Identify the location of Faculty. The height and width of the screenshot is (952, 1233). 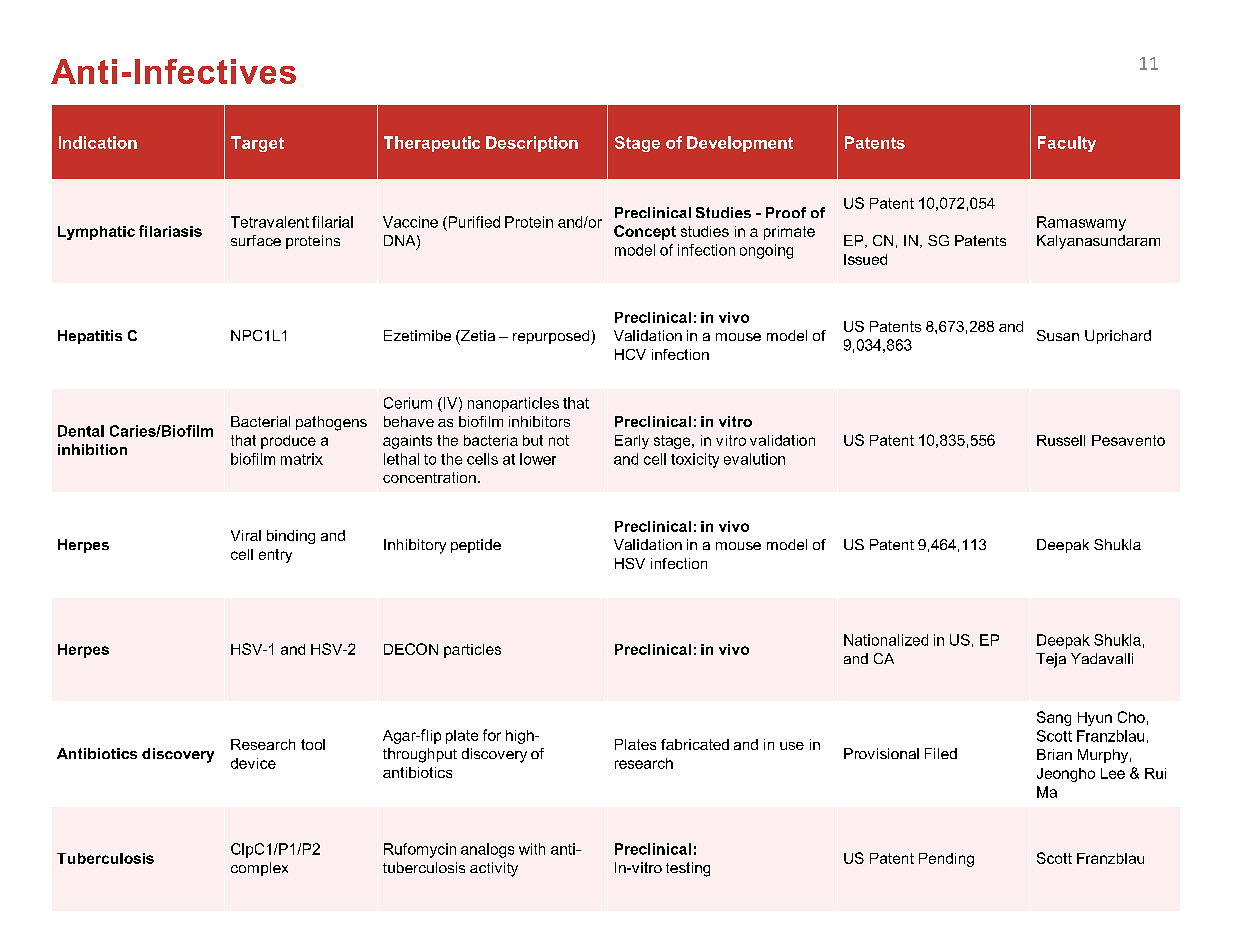
(1067, 144).
